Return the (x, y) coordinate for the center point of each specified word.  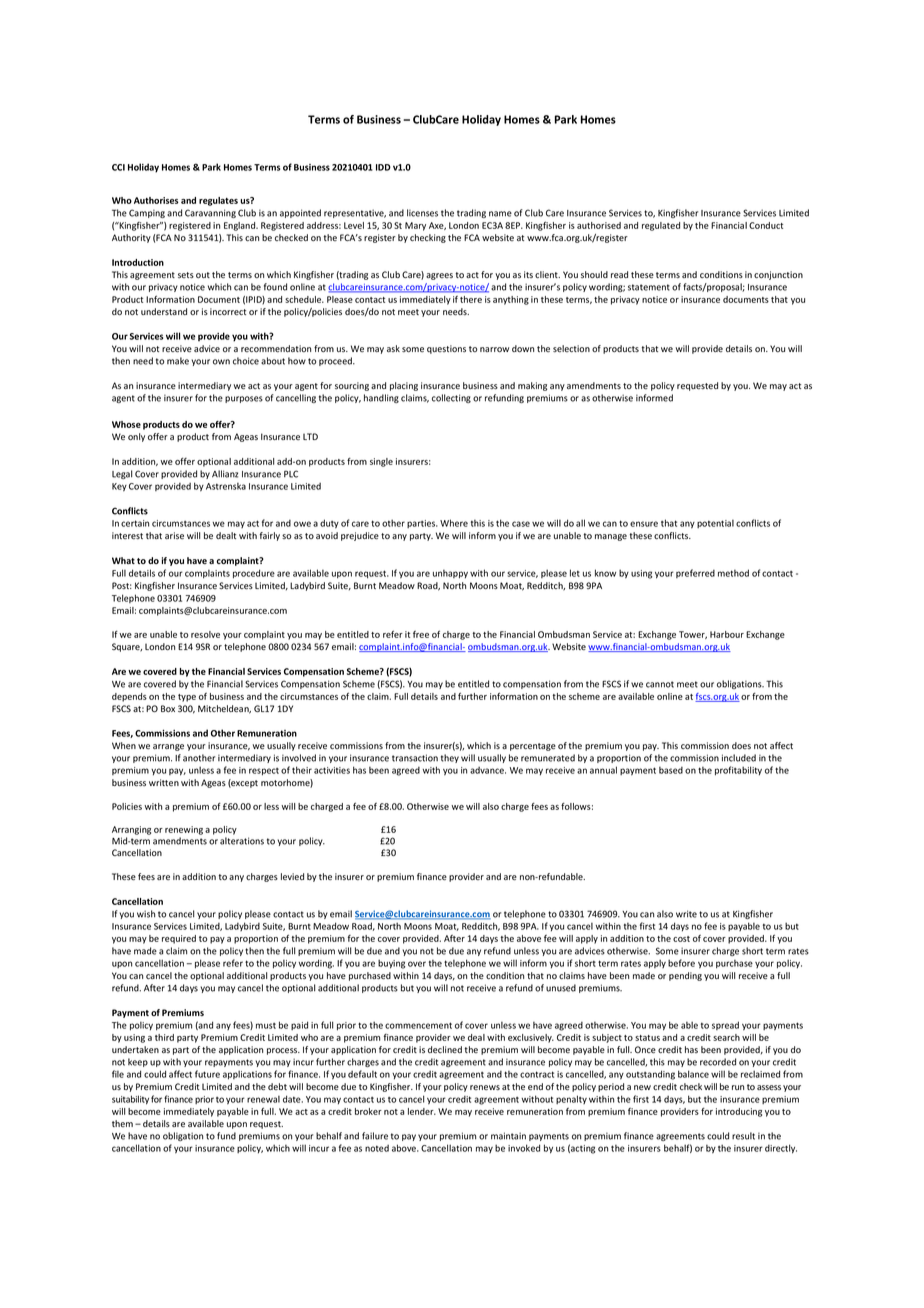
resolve (205, 634)
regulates (218, 201)
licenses (422, 213)
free (421, 634)
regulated (661, 226)
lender (422, 1111)
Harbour (727, 634)
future (207, 1074)
